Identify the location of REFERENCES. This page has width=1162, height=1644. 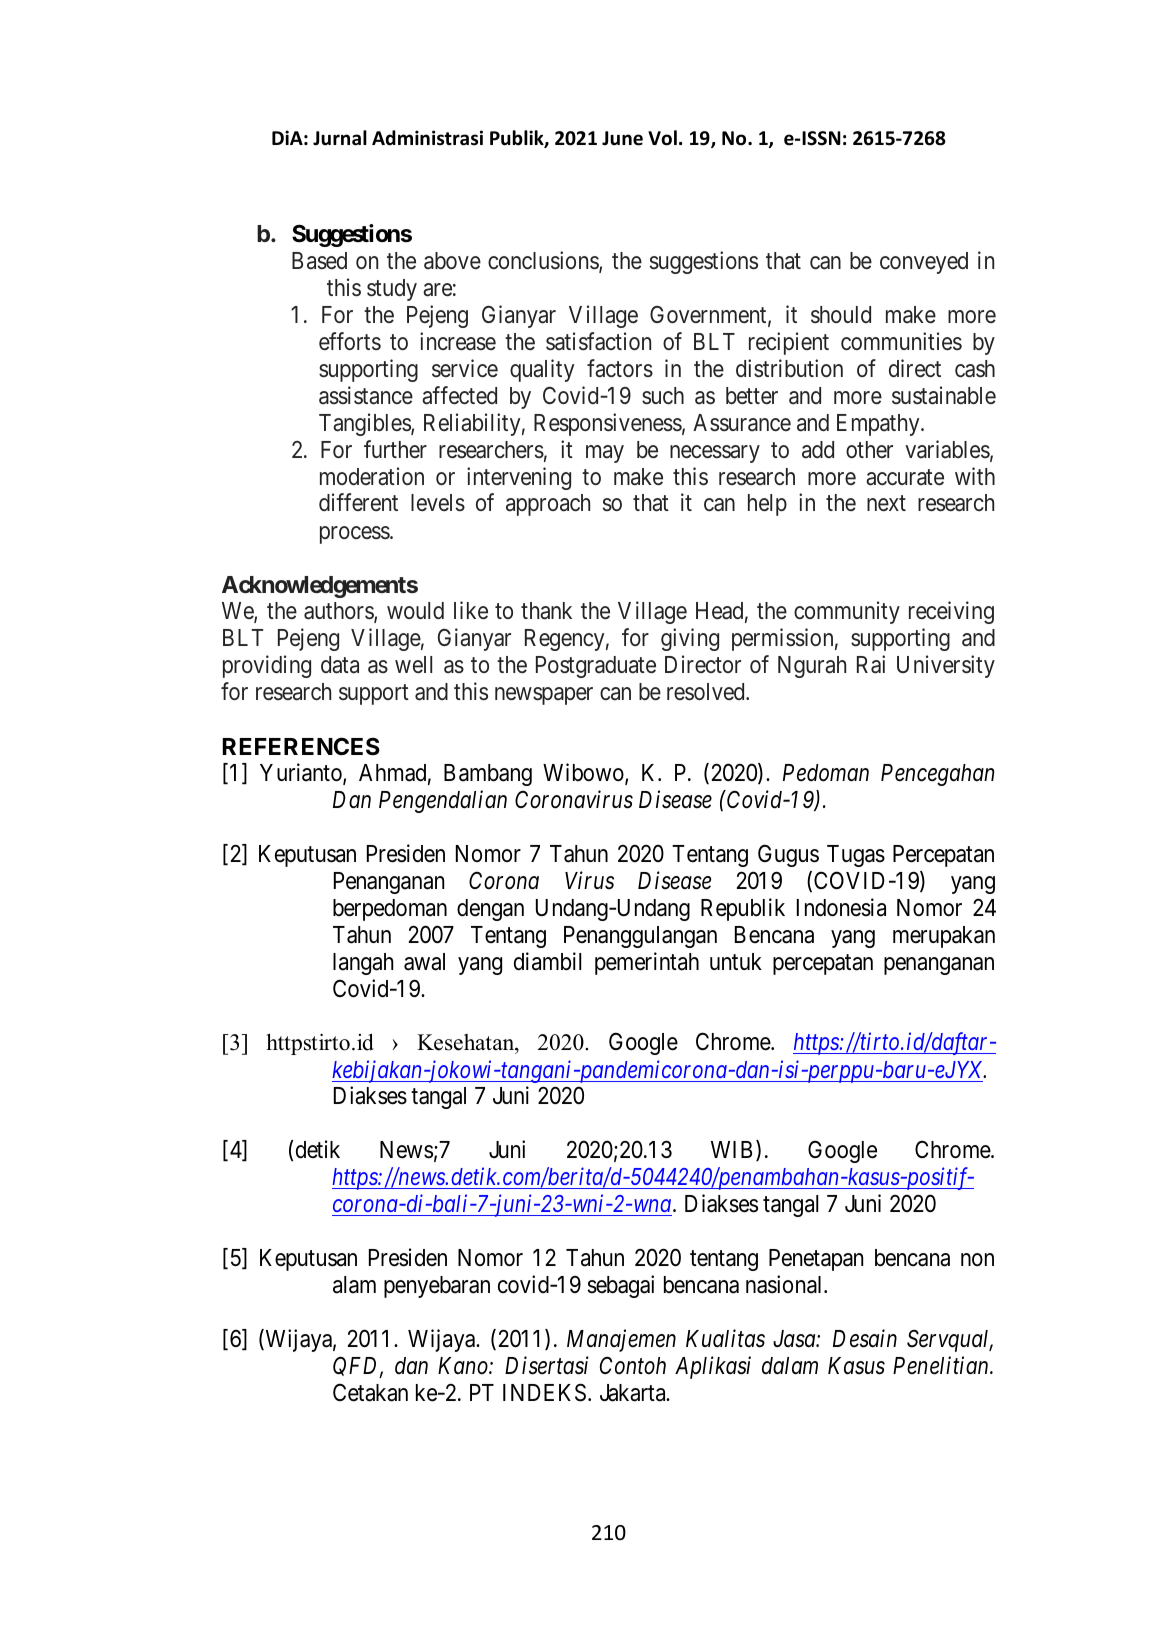
(301, 746).
